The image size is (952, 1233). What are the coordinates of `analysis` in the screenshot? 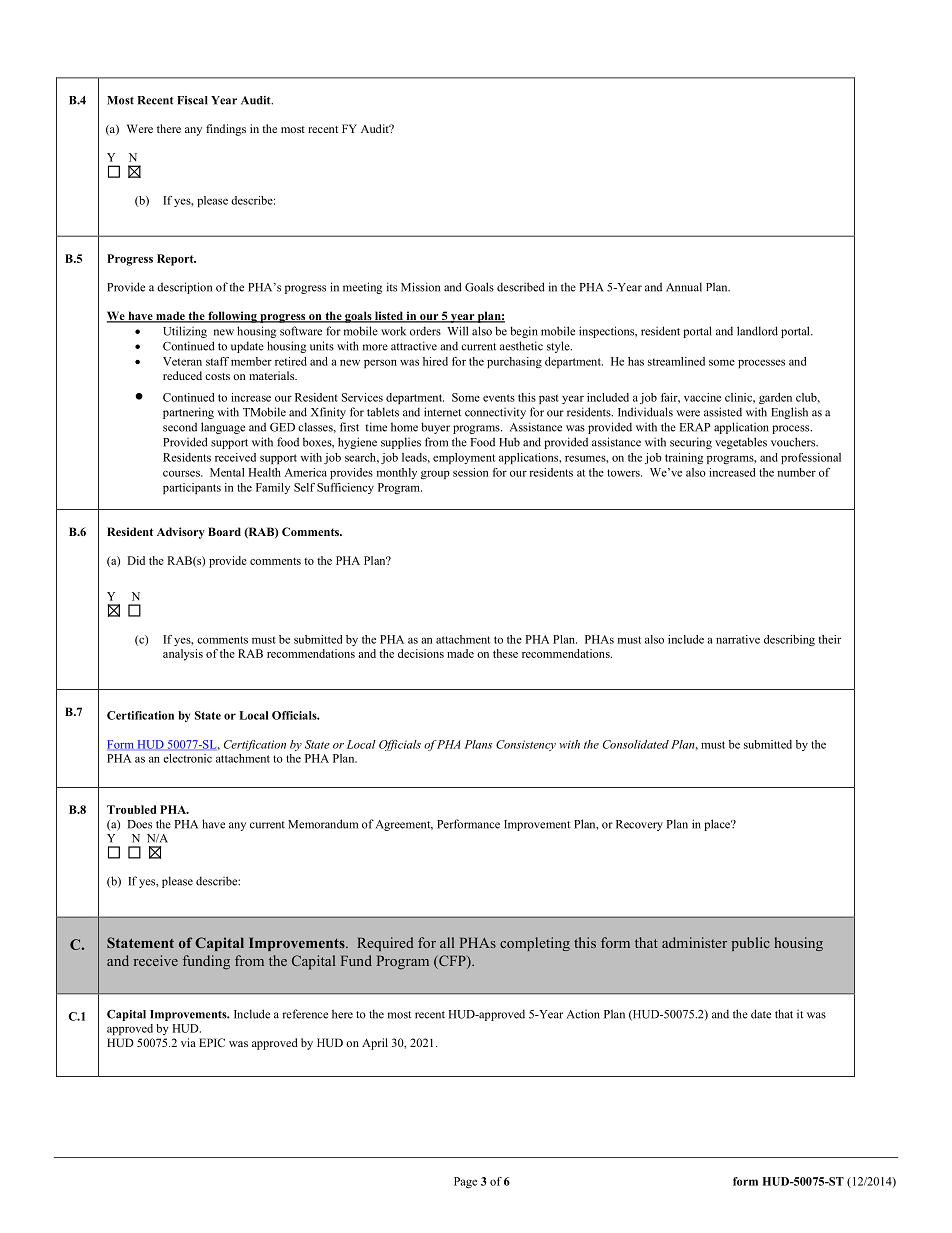 It's located at (183, 655).
